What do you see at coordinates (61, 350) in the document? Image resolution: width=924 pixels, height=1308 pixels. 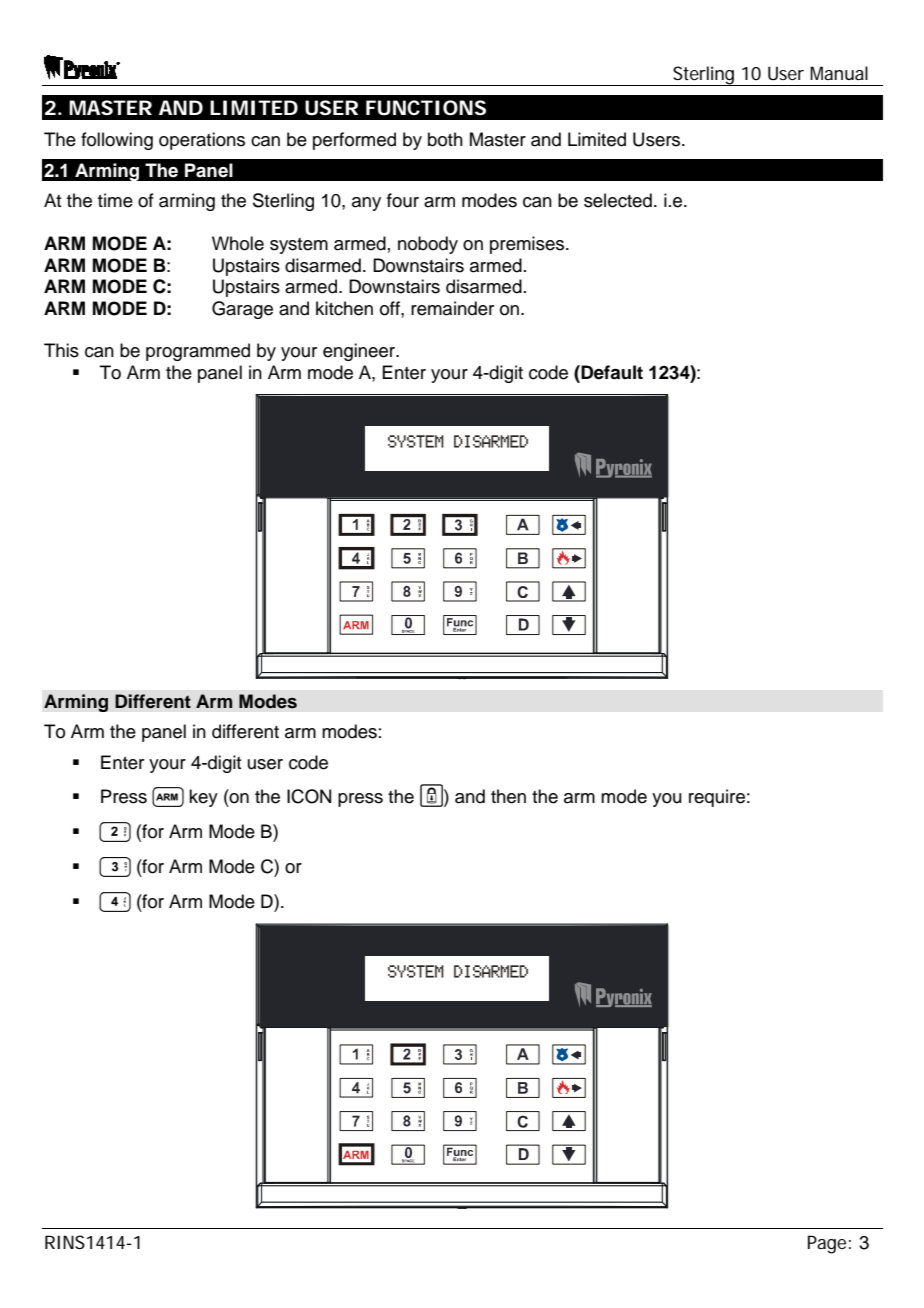 I see `This` at bounding box center [61, 350].
